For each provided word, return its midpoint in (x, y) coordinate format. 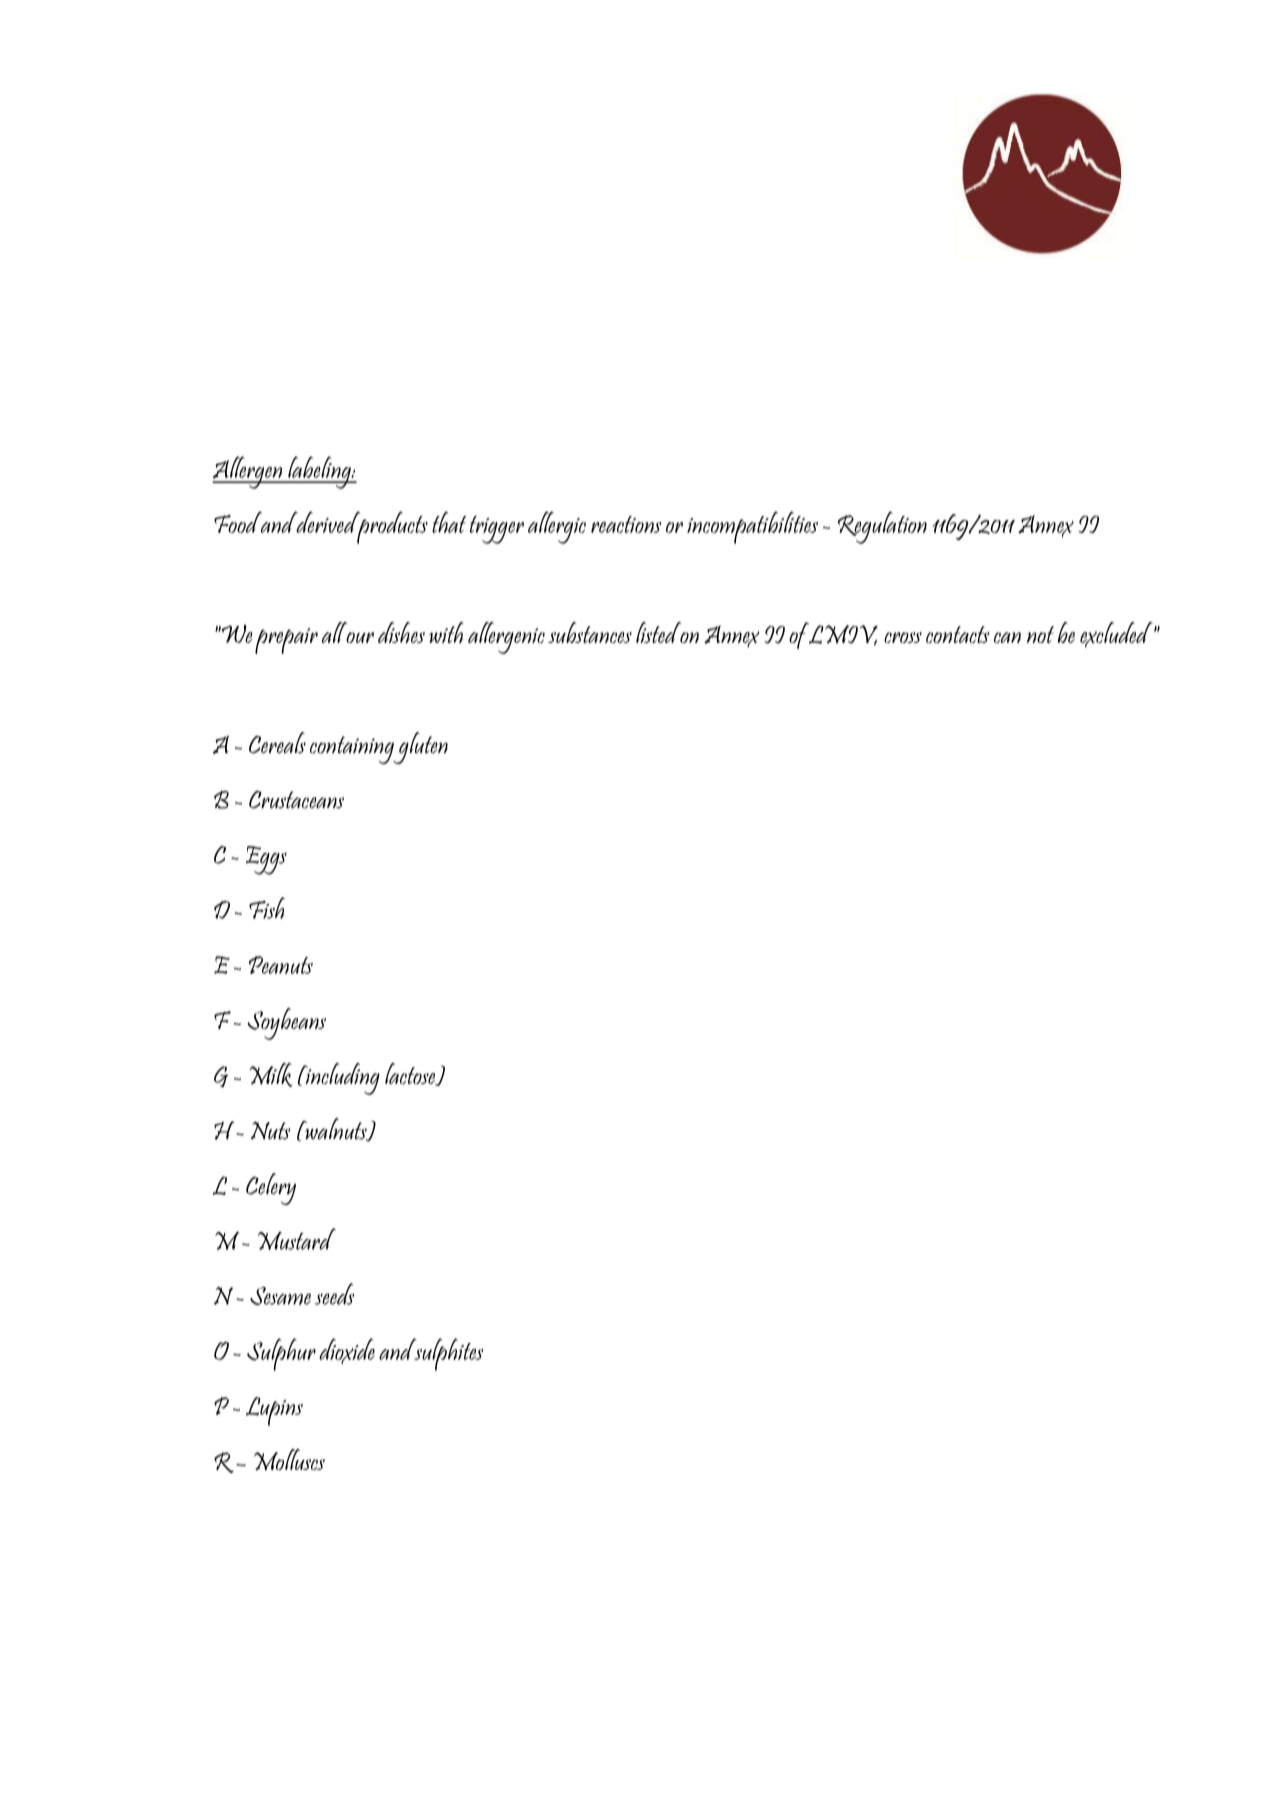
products (391, 527)
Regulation (882, 527)
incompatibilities (752, 527)
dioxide (347, 1351)
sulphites (448, 1354)
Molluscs (289, 1460)
